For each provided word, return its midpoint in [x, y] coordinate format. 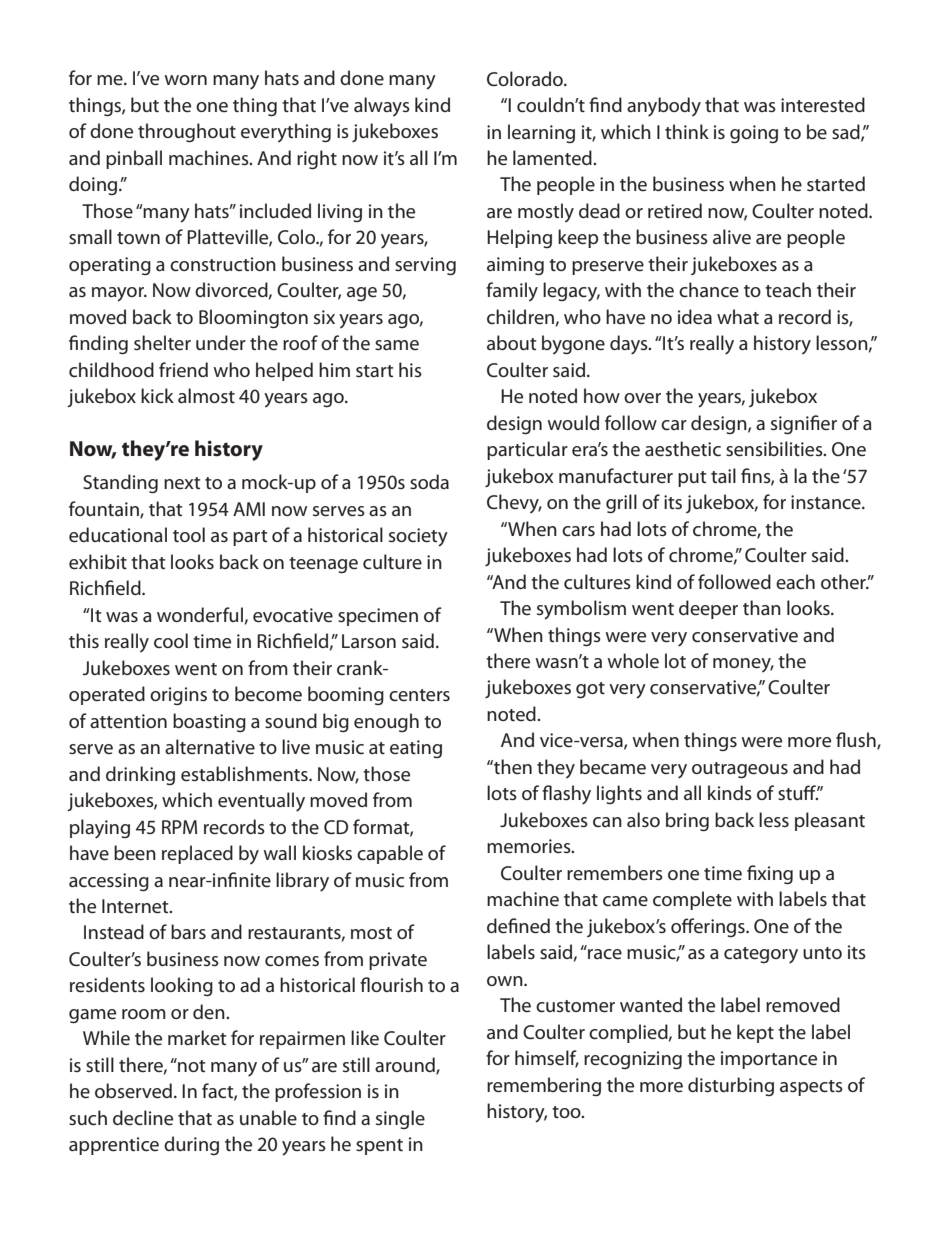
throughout [187, 133]
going [754, 134]
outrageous [740, 770]
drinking [140, 775]
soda [429, 481]
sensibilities [775, 449]
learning [541, 133]
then [512, 767]
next [182, 483]
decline [143, 1118]
